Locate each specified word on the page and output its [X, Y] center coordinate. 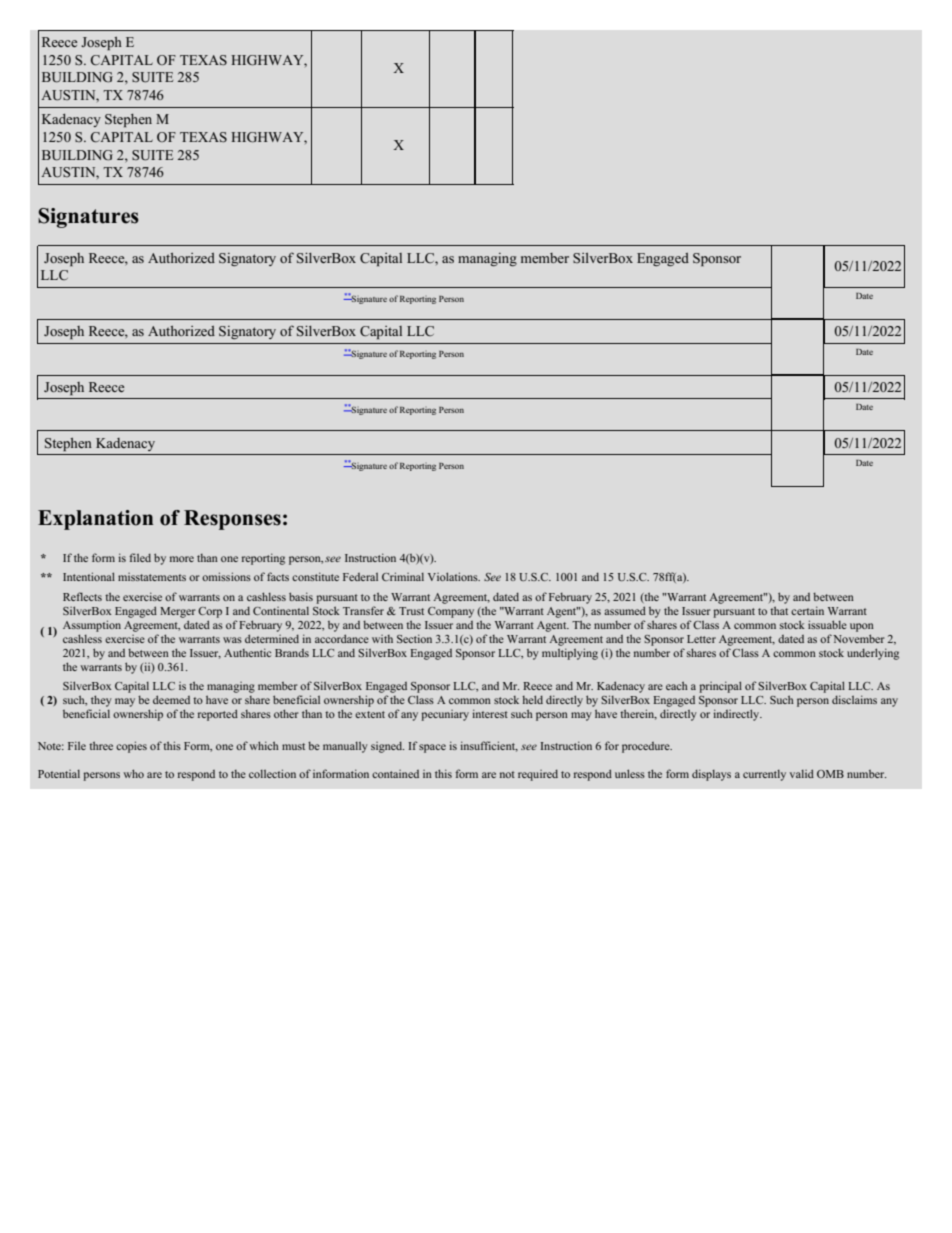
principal [720, 687]
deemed [171, 699]
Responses [232, 520]
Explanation [95, 520]
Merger [178, 612]
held [532, 699]
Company [451, 612]
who [133, 773]
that [779, 610]
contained [395, 774]
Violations [454, 576]
